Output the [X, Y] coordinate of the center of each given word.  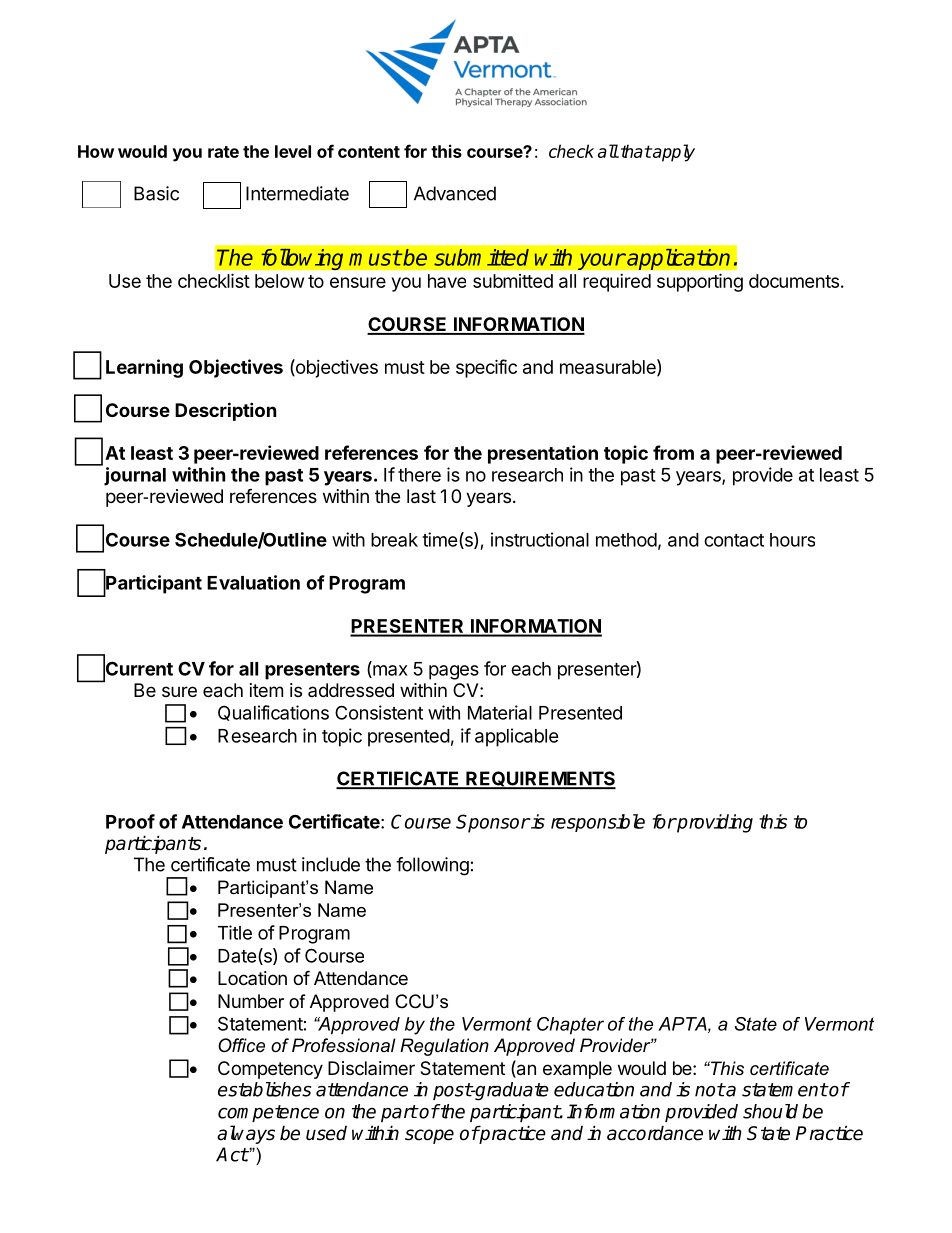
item [266, 690]
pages [454, 672]
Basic [156, 193]
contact [734, 540]
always [246, 1134]
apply [673, 153]
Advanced [455, 193]
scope [429, 1136]
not [710, 1090]
